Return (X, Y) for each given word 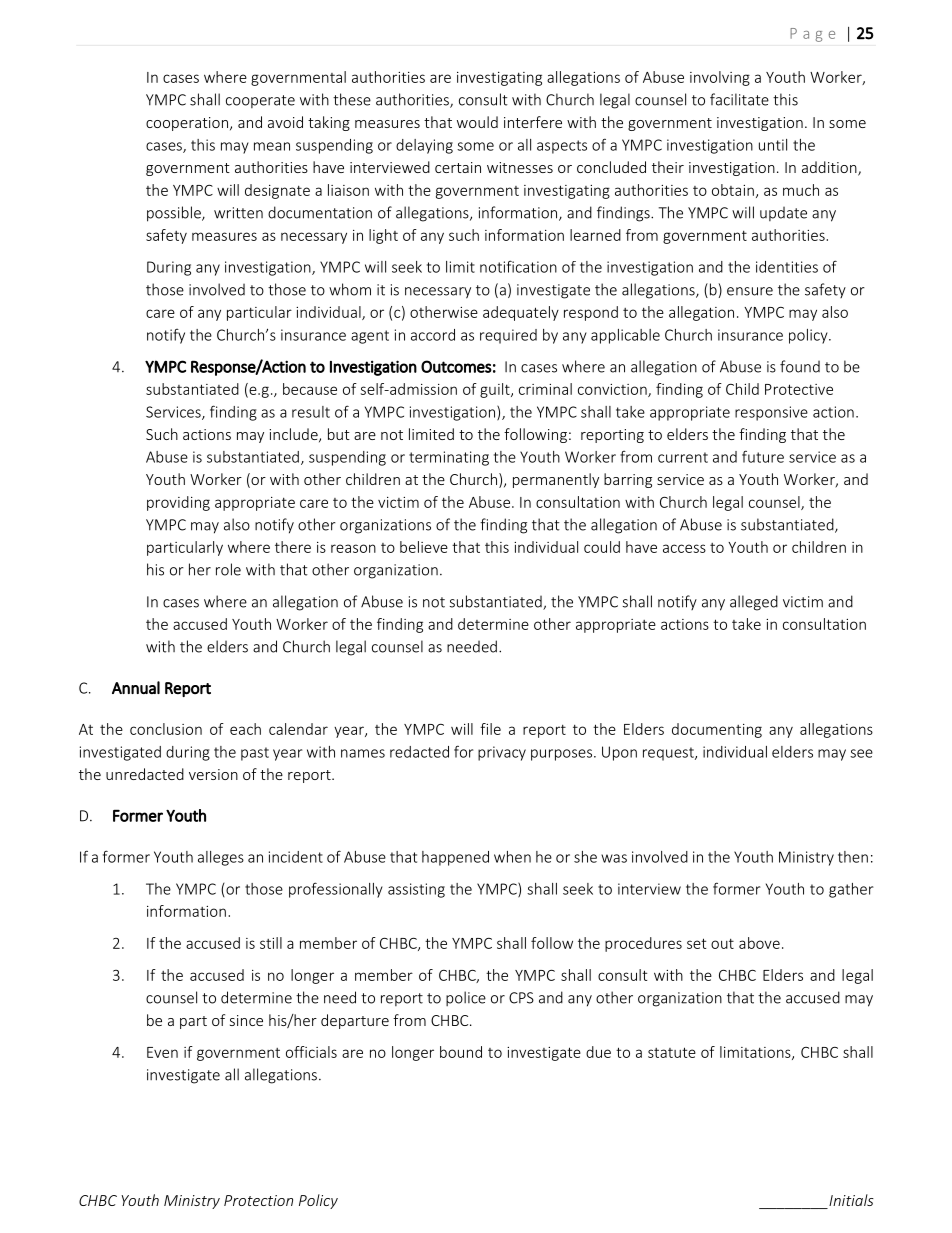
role (228, 569)
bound (461, 1052)
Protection (258, 1200)
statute (672, 1052)
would (477, 122)
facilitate (739, 99)
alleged (754, 603)
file (490, 729)
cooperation (187, 124)
